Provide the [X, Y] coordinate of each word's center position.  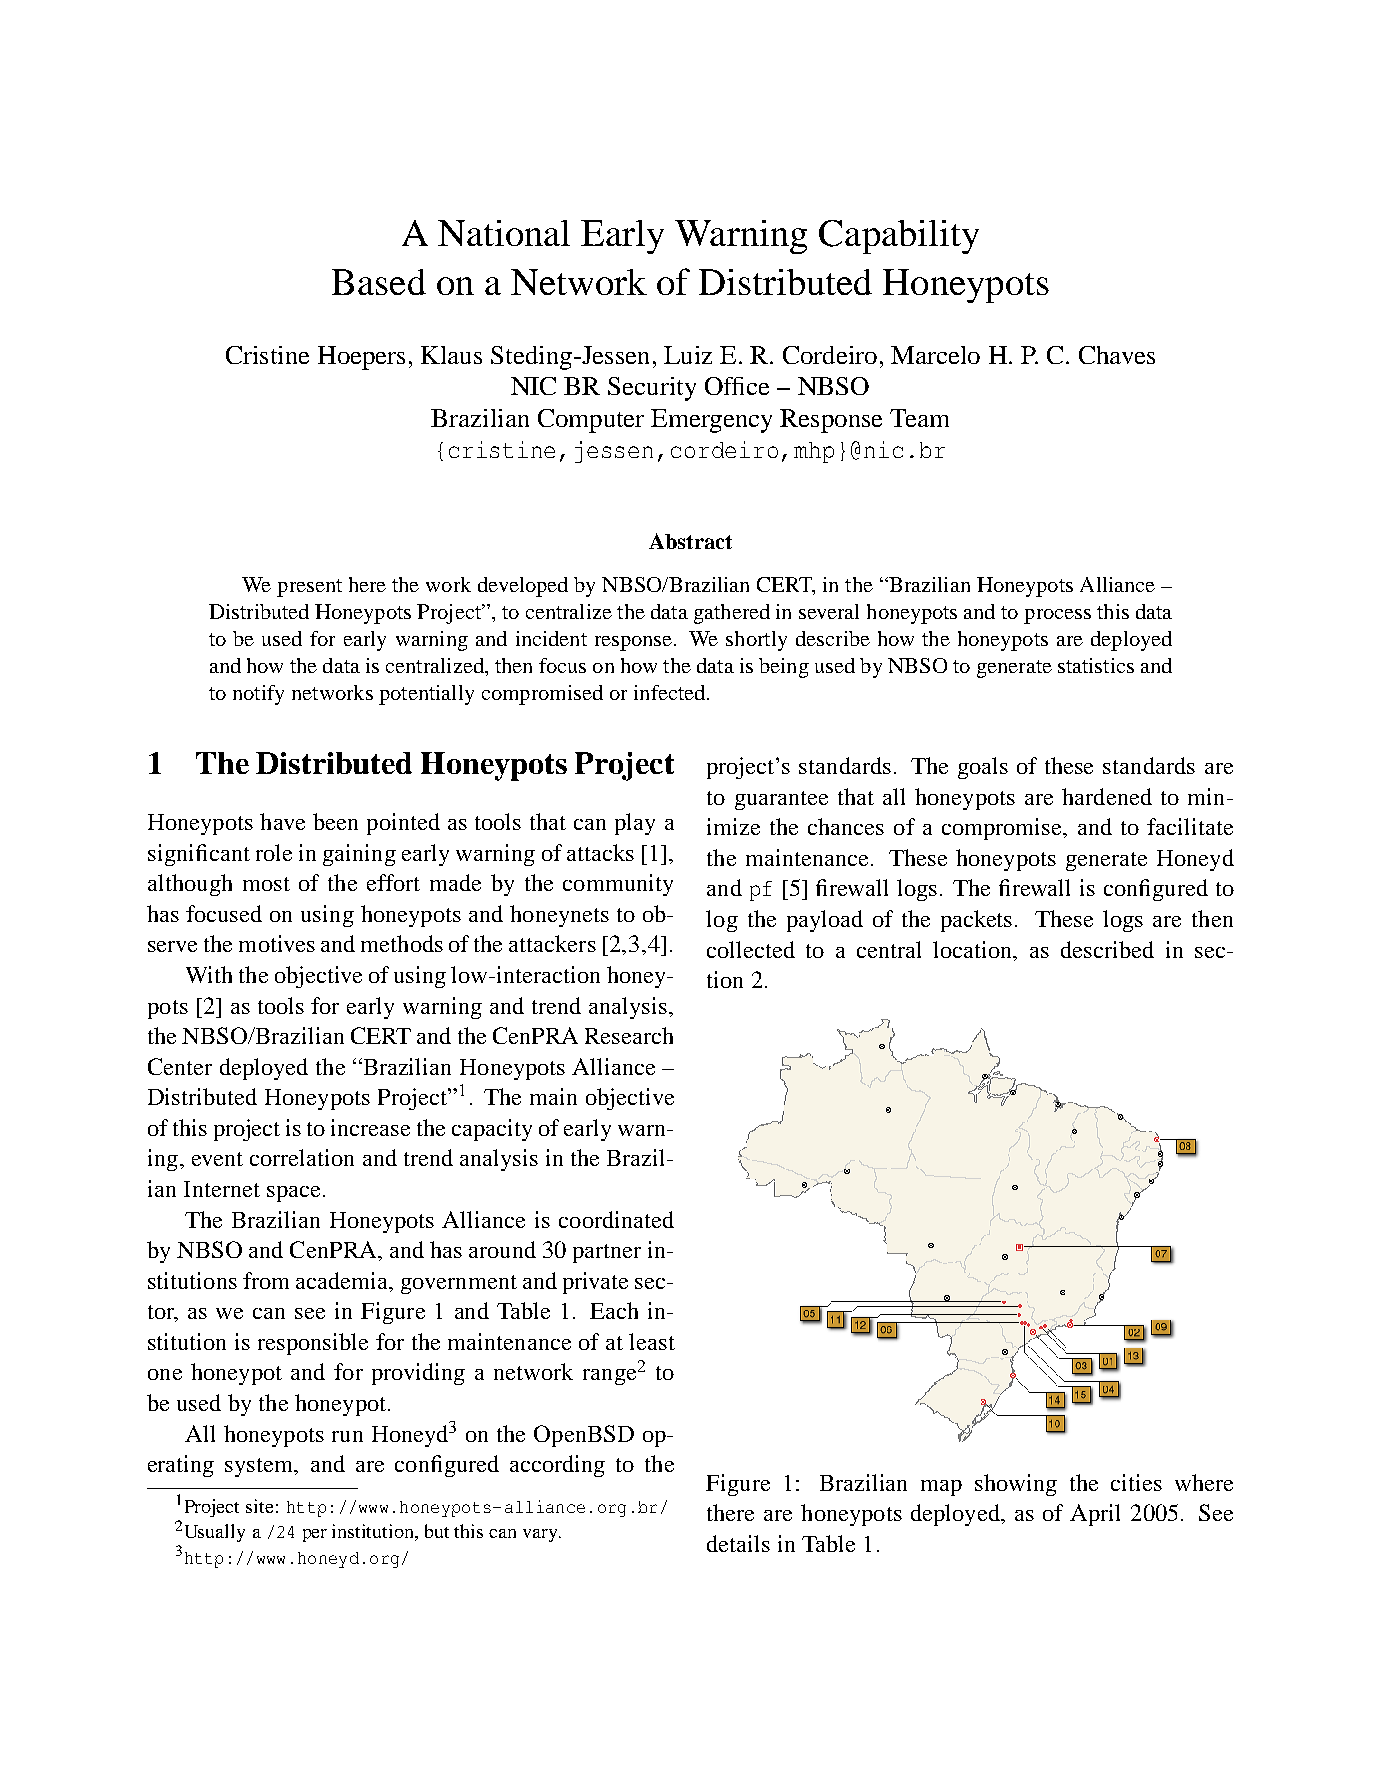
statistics [1096, 665]
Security [652, 389]
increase [370, 1127]
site [259, 1506]
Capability [899, 237]
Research [629, 1035]
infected [671, 692]
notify [258, 695]
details [738, 1543]
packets [976, 921]
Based [379, 282]
